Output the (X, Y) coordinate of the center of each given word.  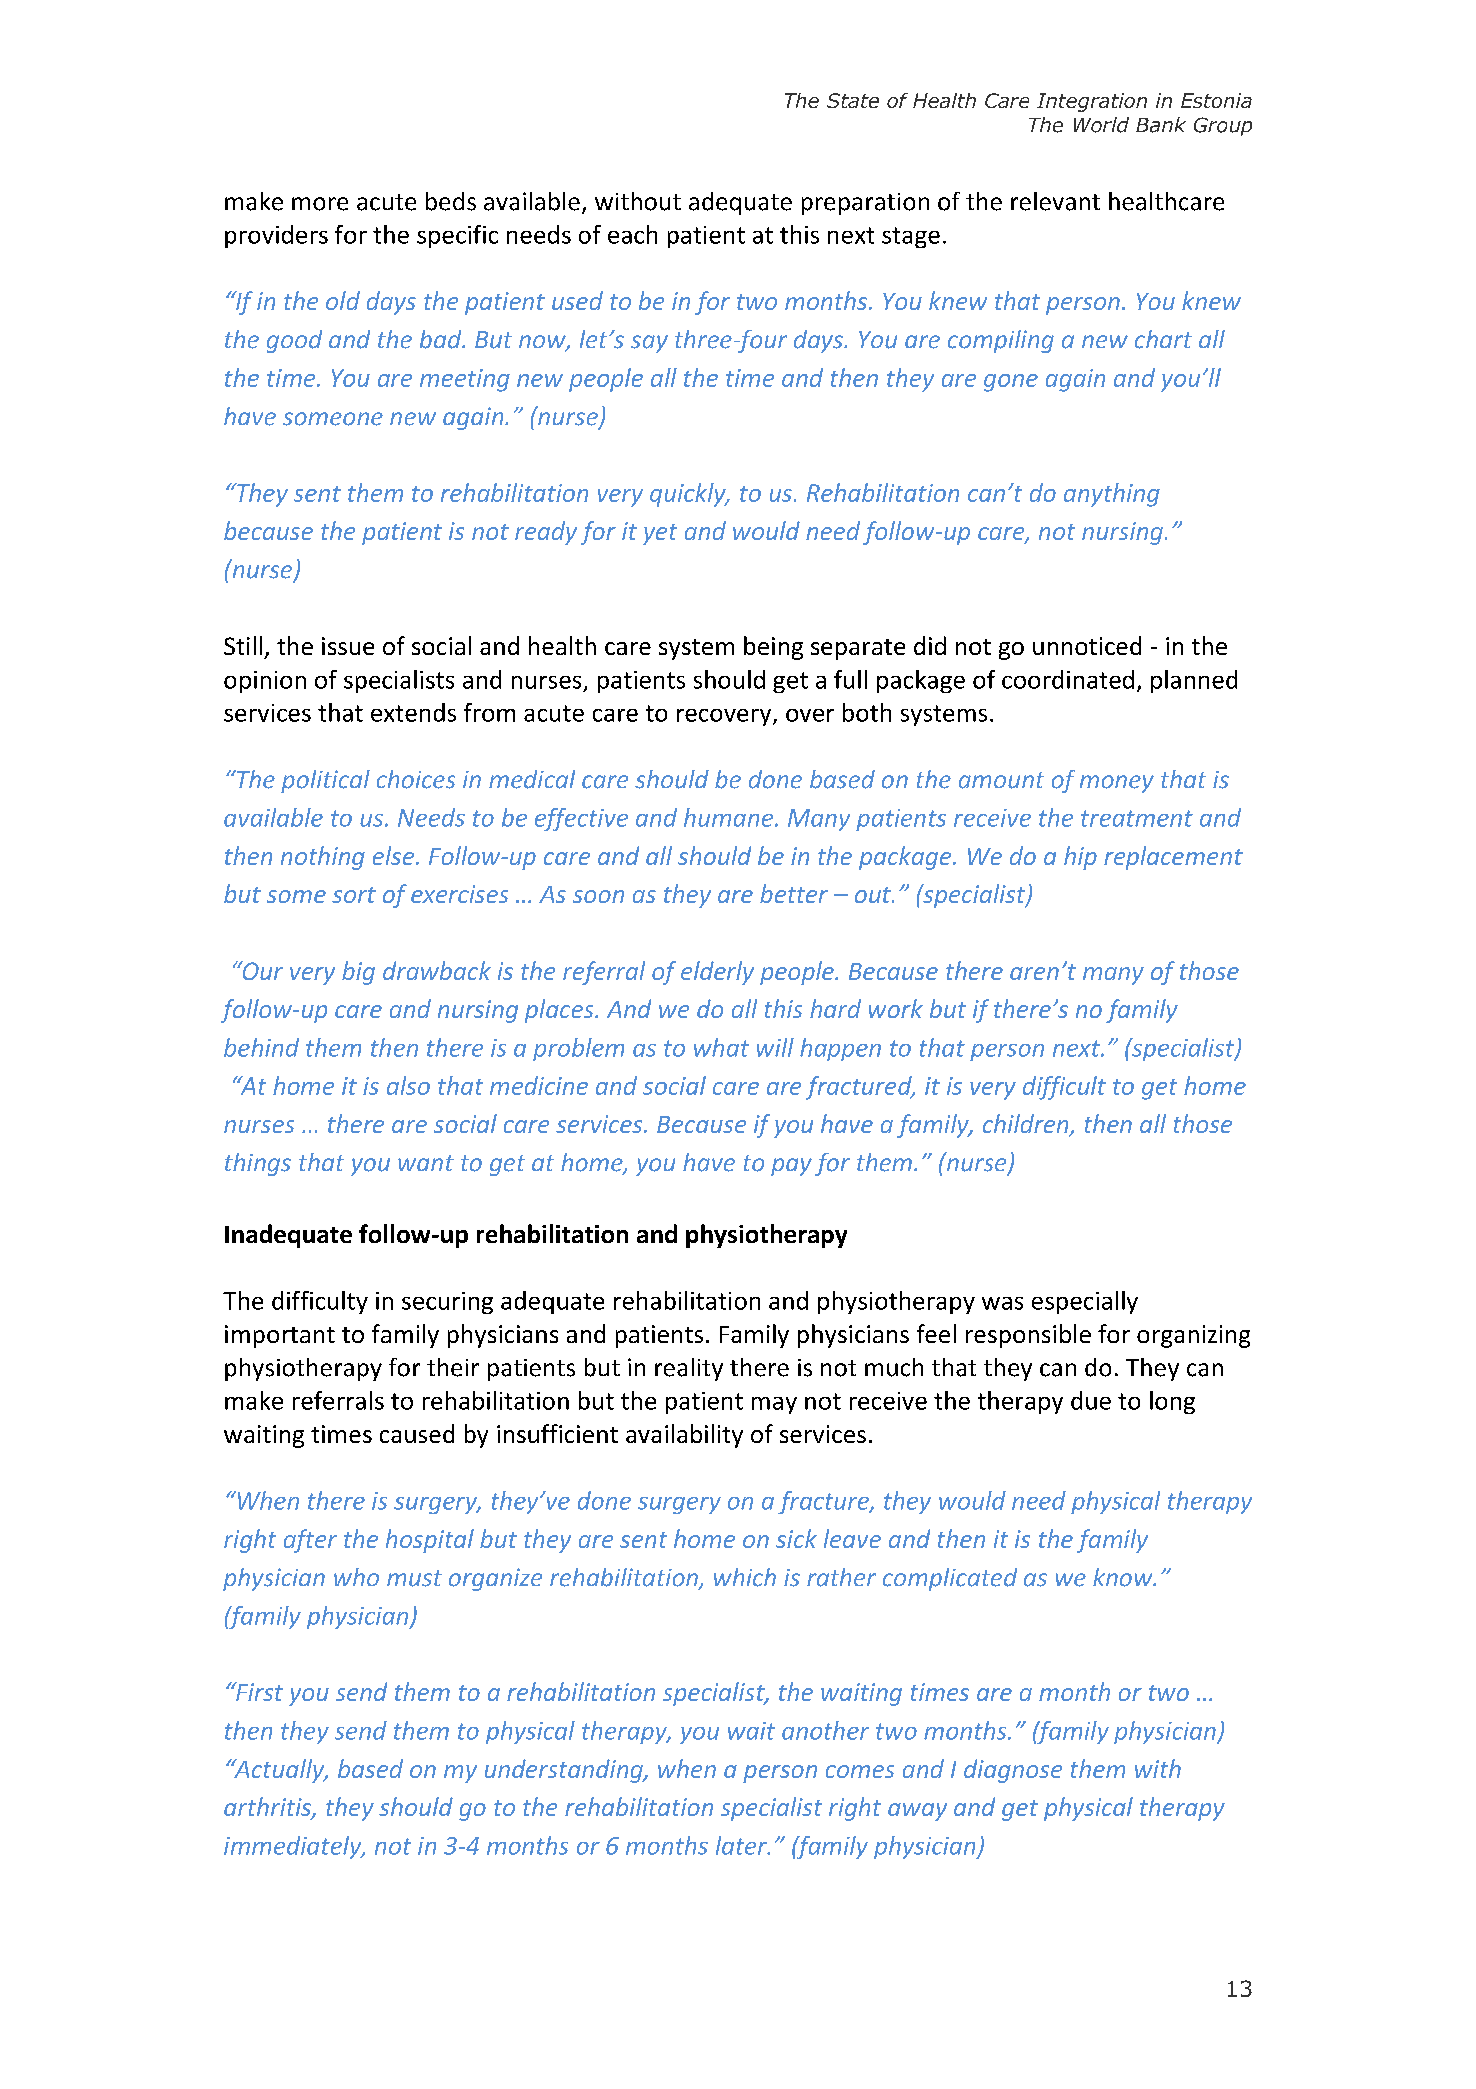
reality (689, 1369)
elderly (717, 973)
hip (1080, 858)
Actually (279, 1771)
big (358, 973)
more (320, 204)
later (743, 1845)
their (453, 1367)
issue (348, 646)
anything (1112, 495)
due (1091, 1400)
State (853, 100)
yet (660, 534)
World (1101, 125)
